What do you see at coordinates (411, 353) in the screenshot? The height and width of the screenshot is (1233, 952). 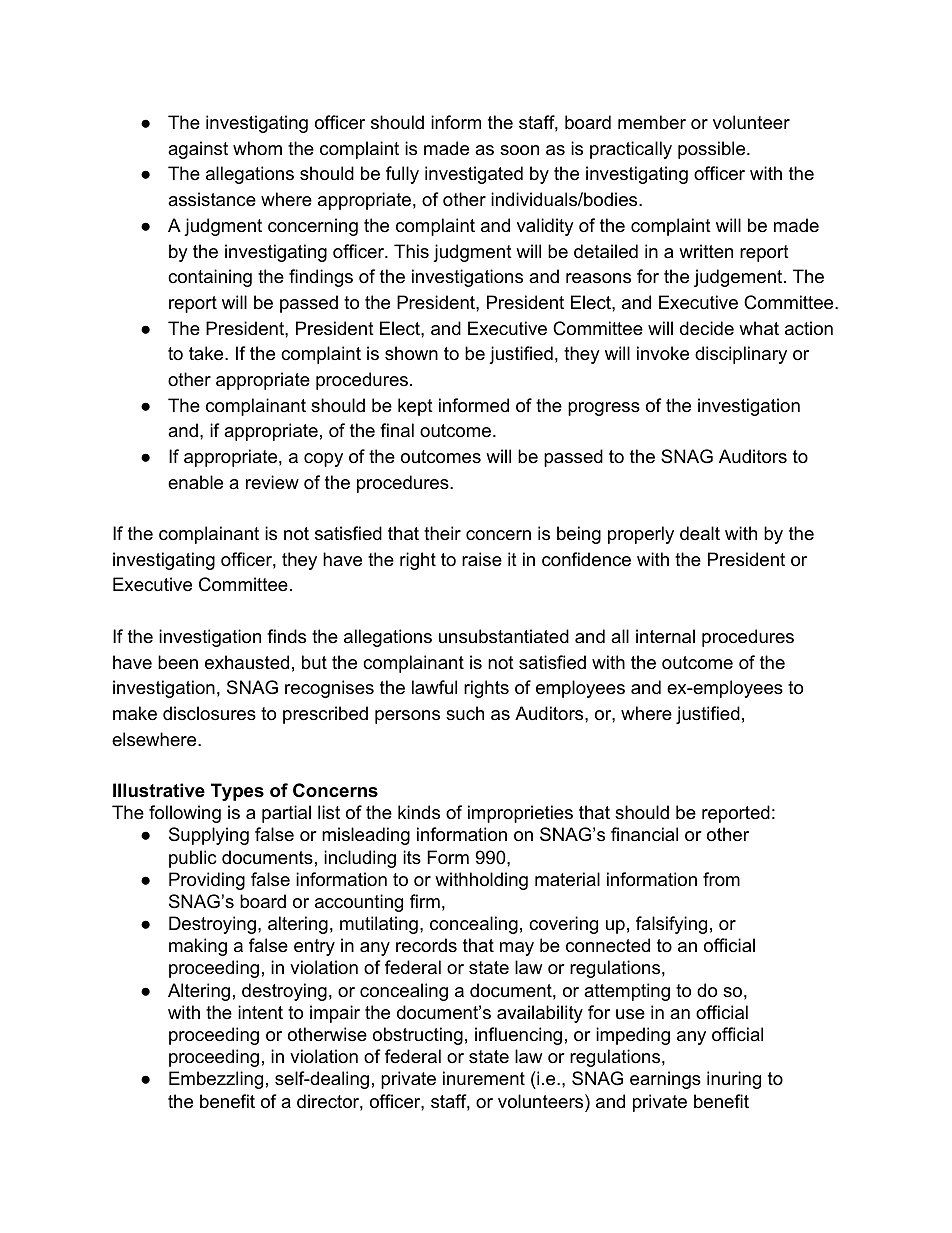 I see `shown` at bounding box center [411, 353].
